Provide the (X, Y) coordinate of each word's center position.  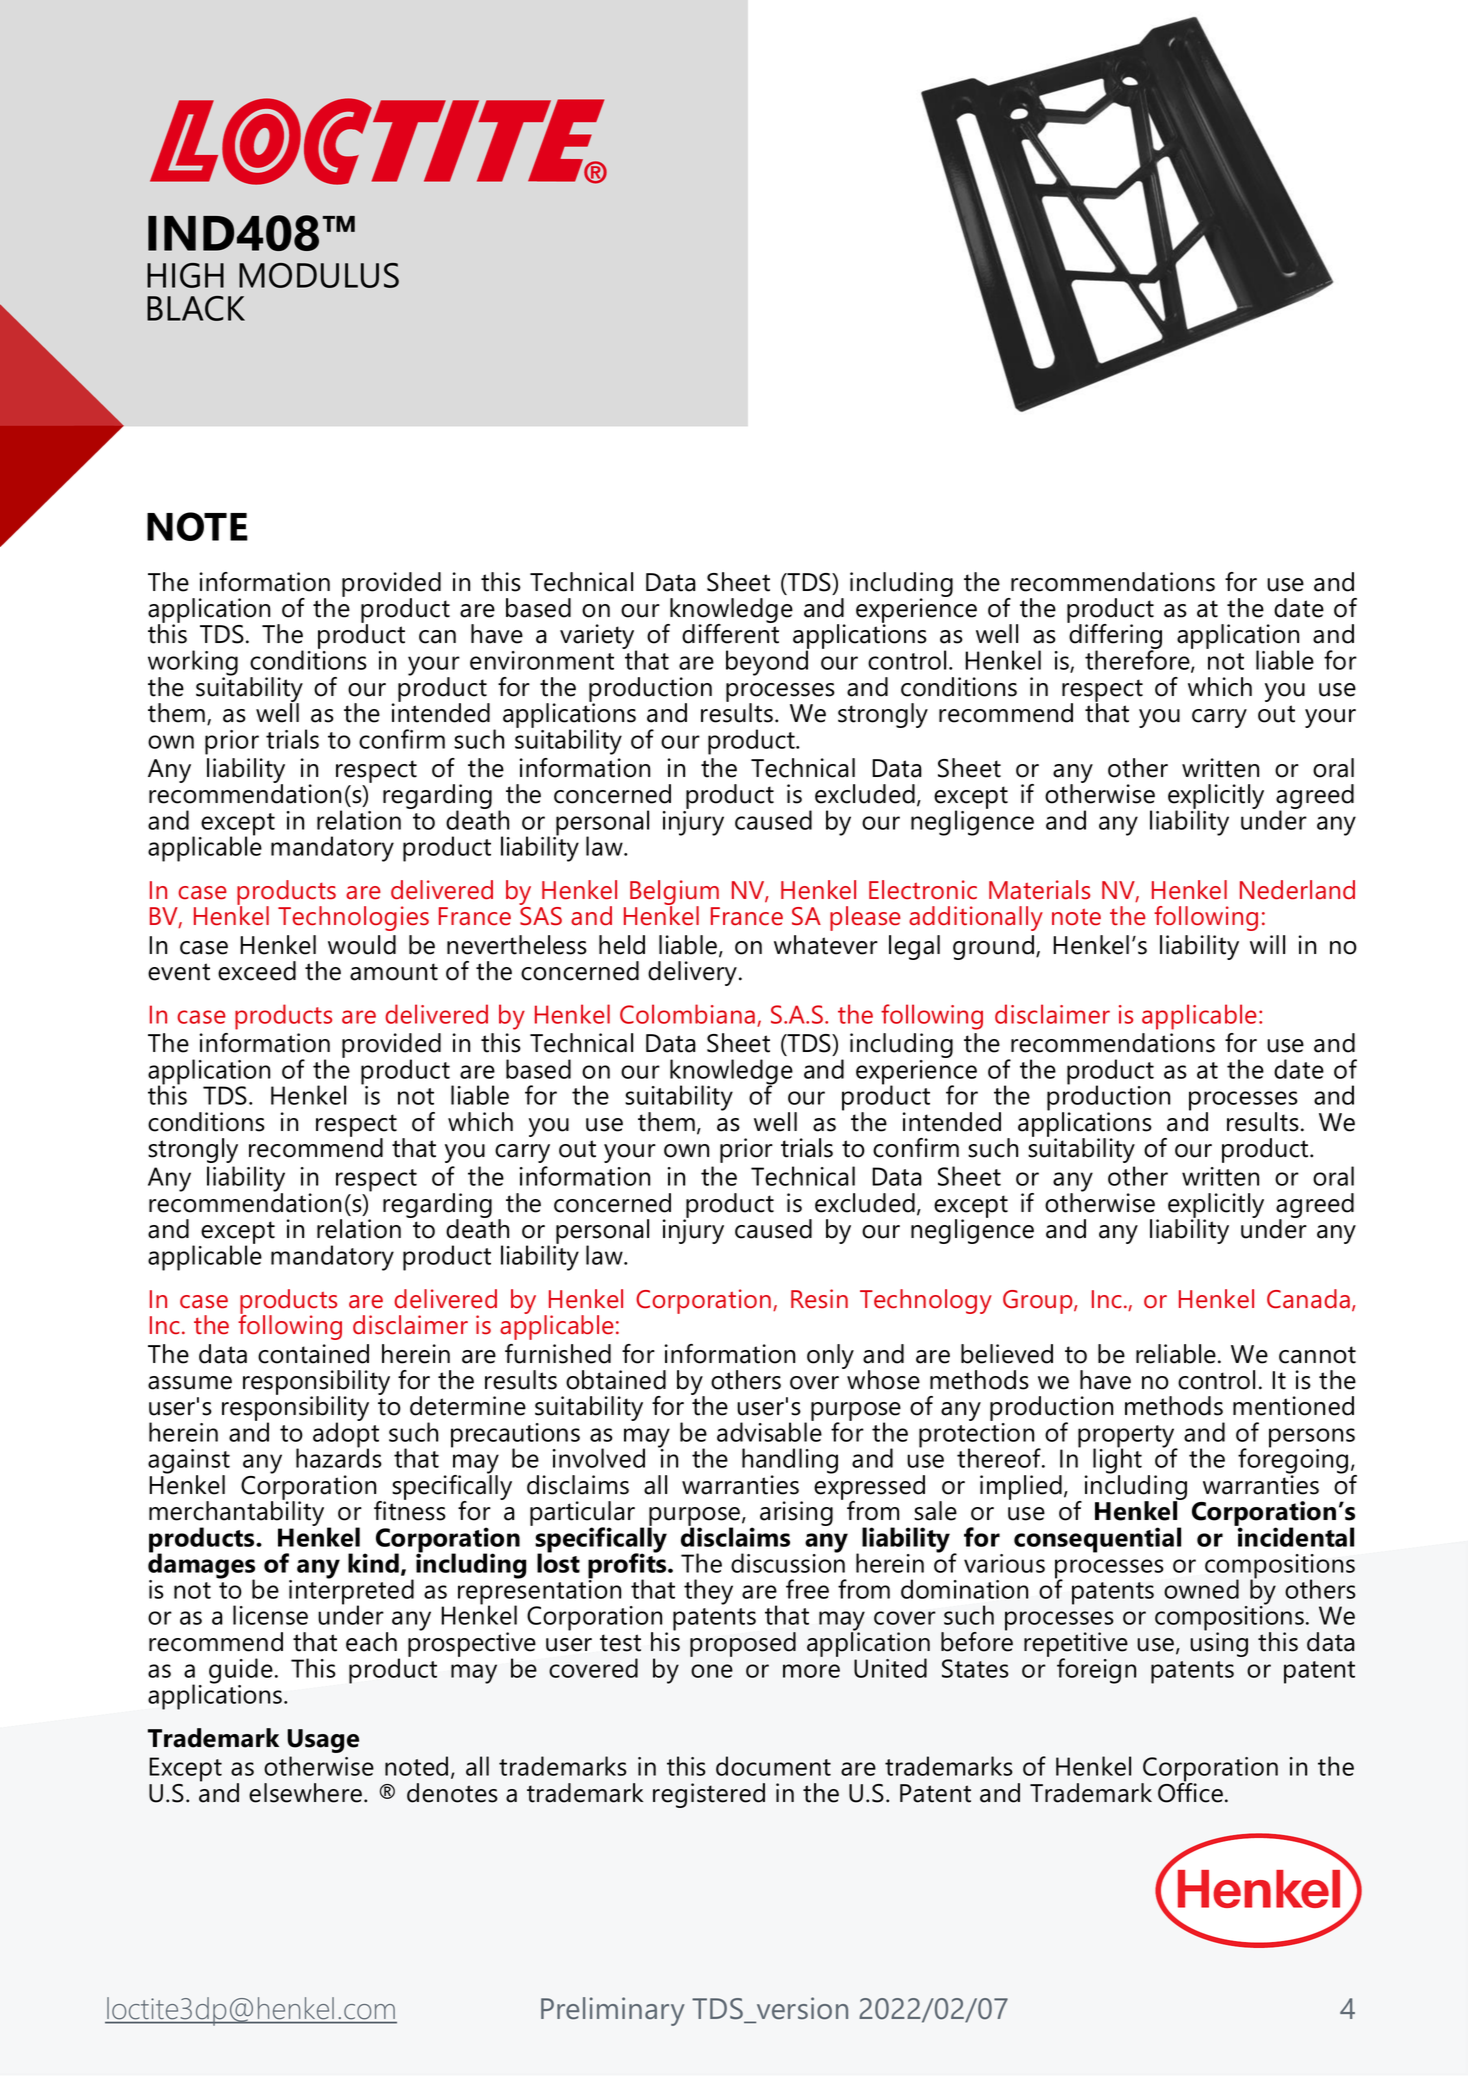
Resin (819, 1299)
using (1219, 1643)
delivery (694, 973)
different (730, 633)
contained (313, 1354)
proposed (743, 1644)
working (193, 664)
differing (1114, 637)
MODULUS (319, 275)
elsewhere (305, 1793)
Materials (1039, 890)
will (1267, 944)
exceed (257, 971)
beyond (767, 663)
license (270, 1615)
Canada (1308, 1299)
